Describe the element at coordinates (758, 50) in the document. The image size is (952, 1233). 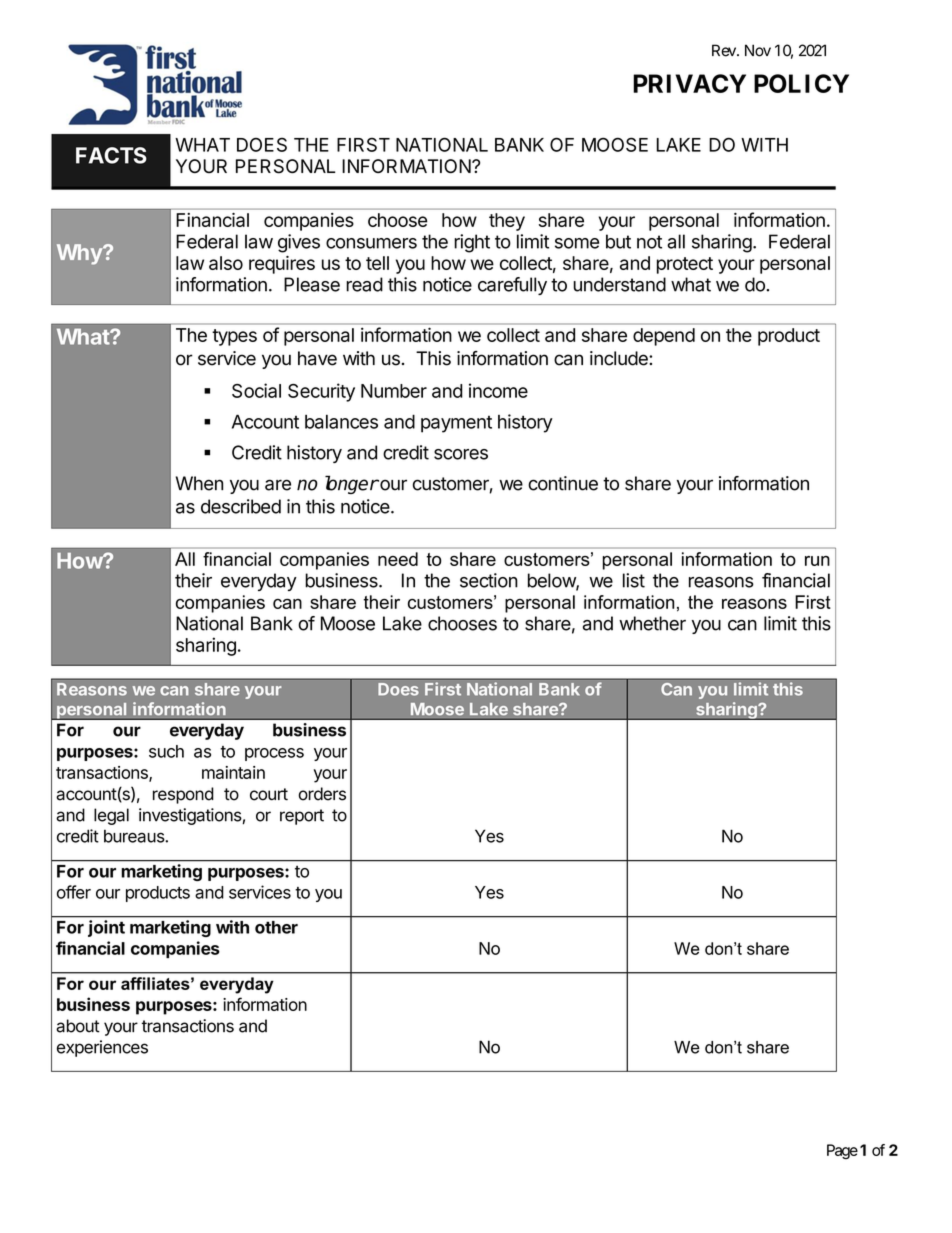
I see `Nov` at that location.
